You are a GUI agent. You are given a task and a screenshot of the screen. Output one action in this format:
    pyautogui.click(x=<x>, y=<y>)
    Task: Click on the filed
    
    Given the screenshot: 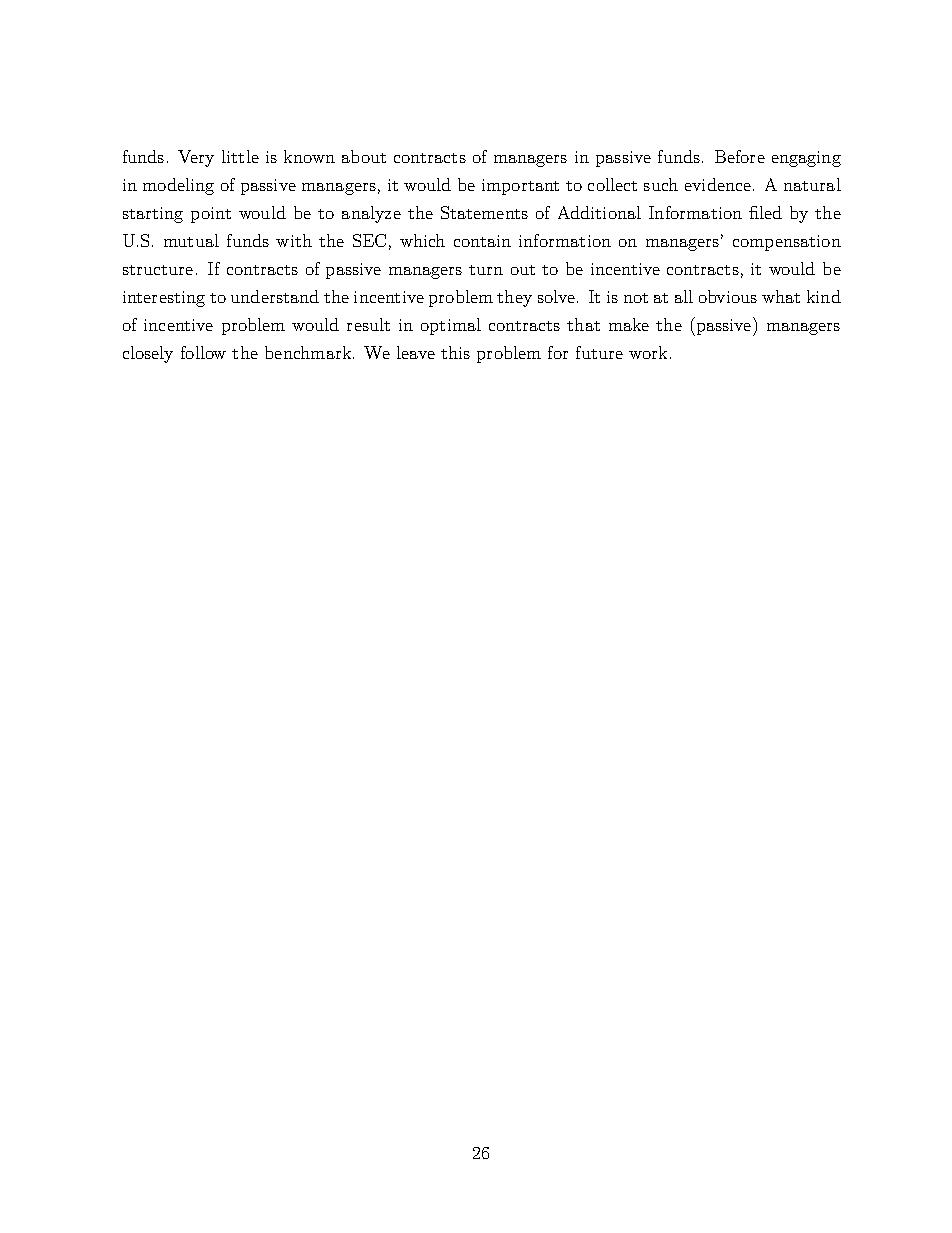 What is the action you would take?
    pyautogui.click(x=765, y=212)
